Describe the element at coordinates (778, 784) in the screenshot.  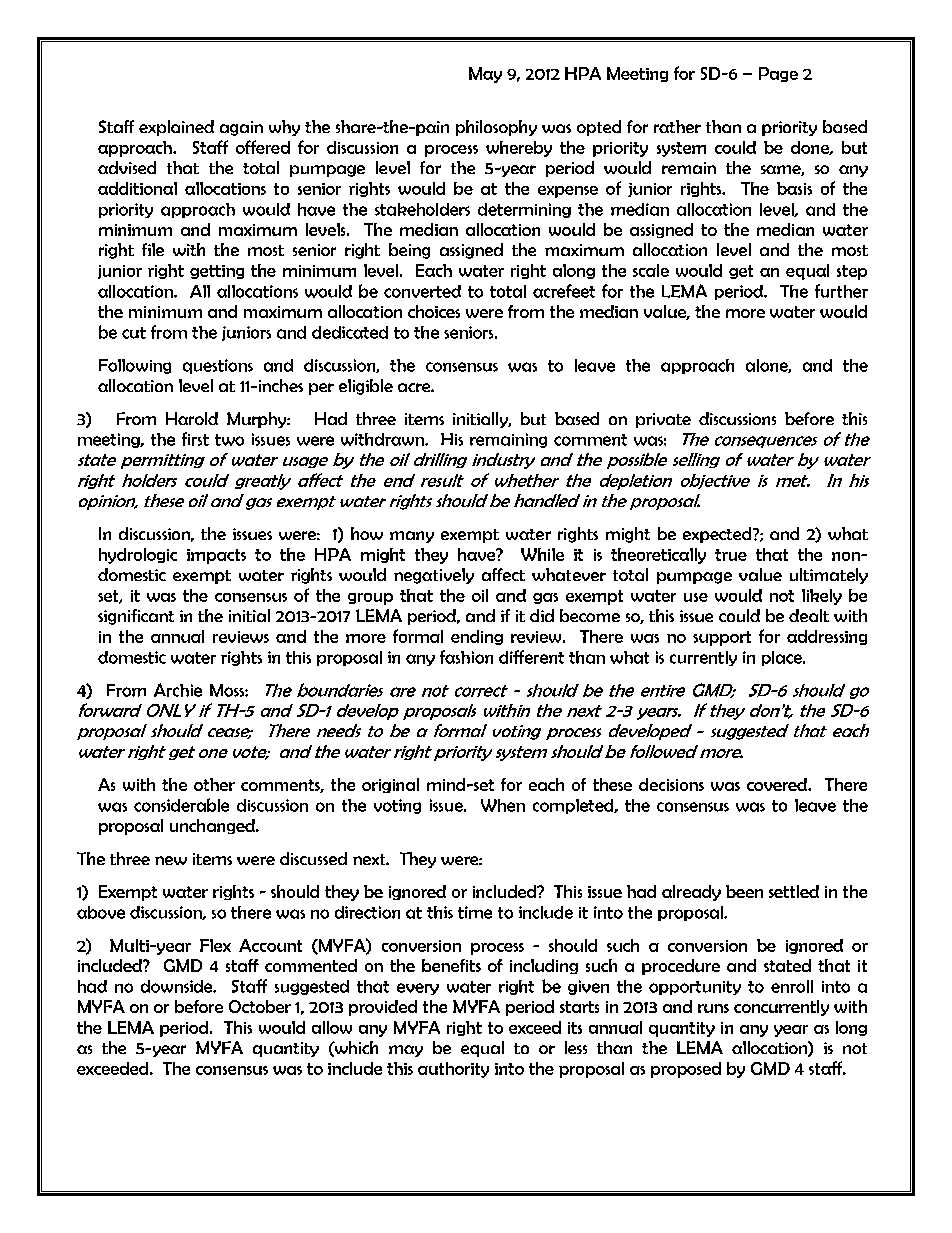
I see `covered` at that location.
